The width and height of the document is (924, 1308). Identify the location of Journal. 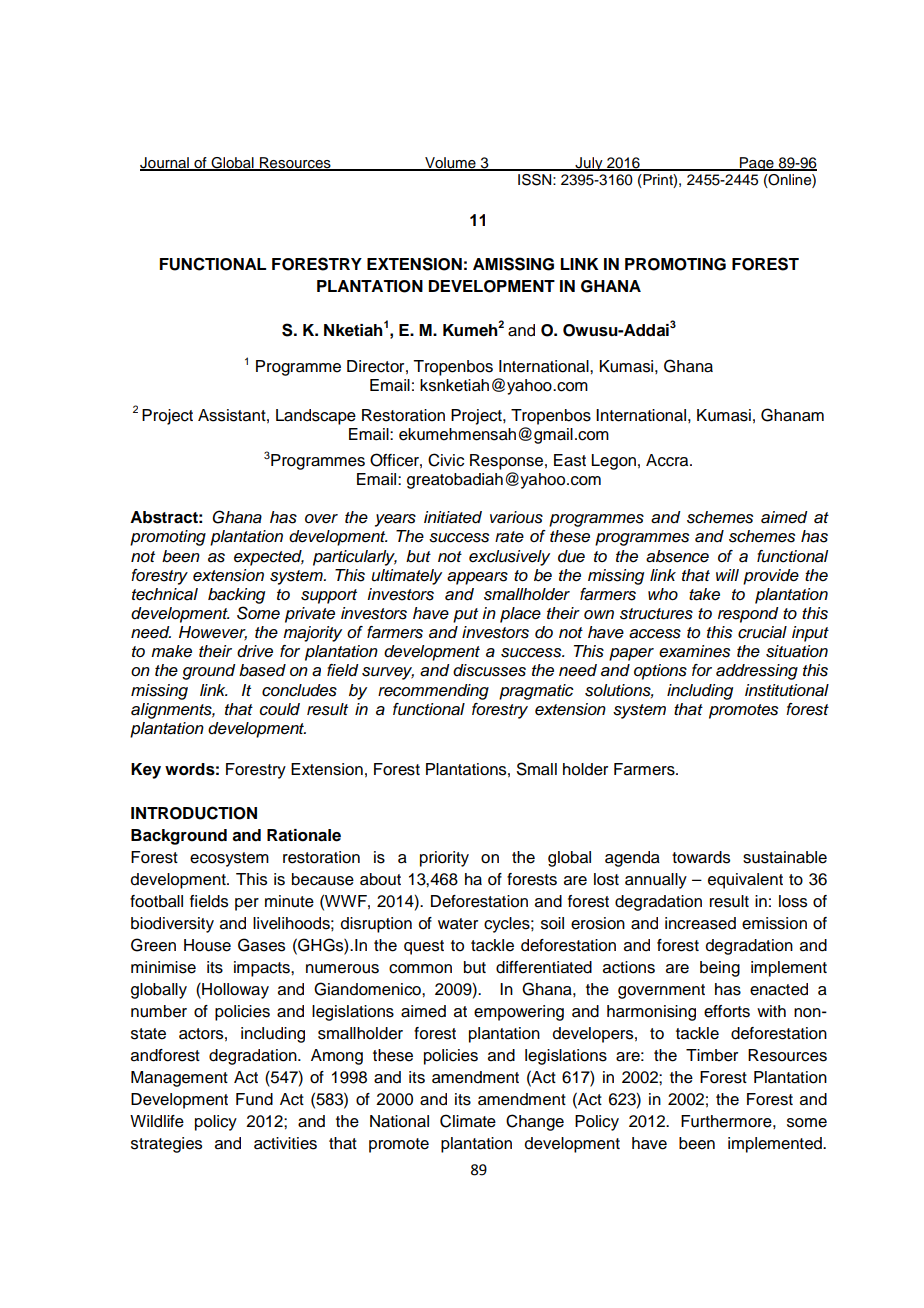
(165, 163).
